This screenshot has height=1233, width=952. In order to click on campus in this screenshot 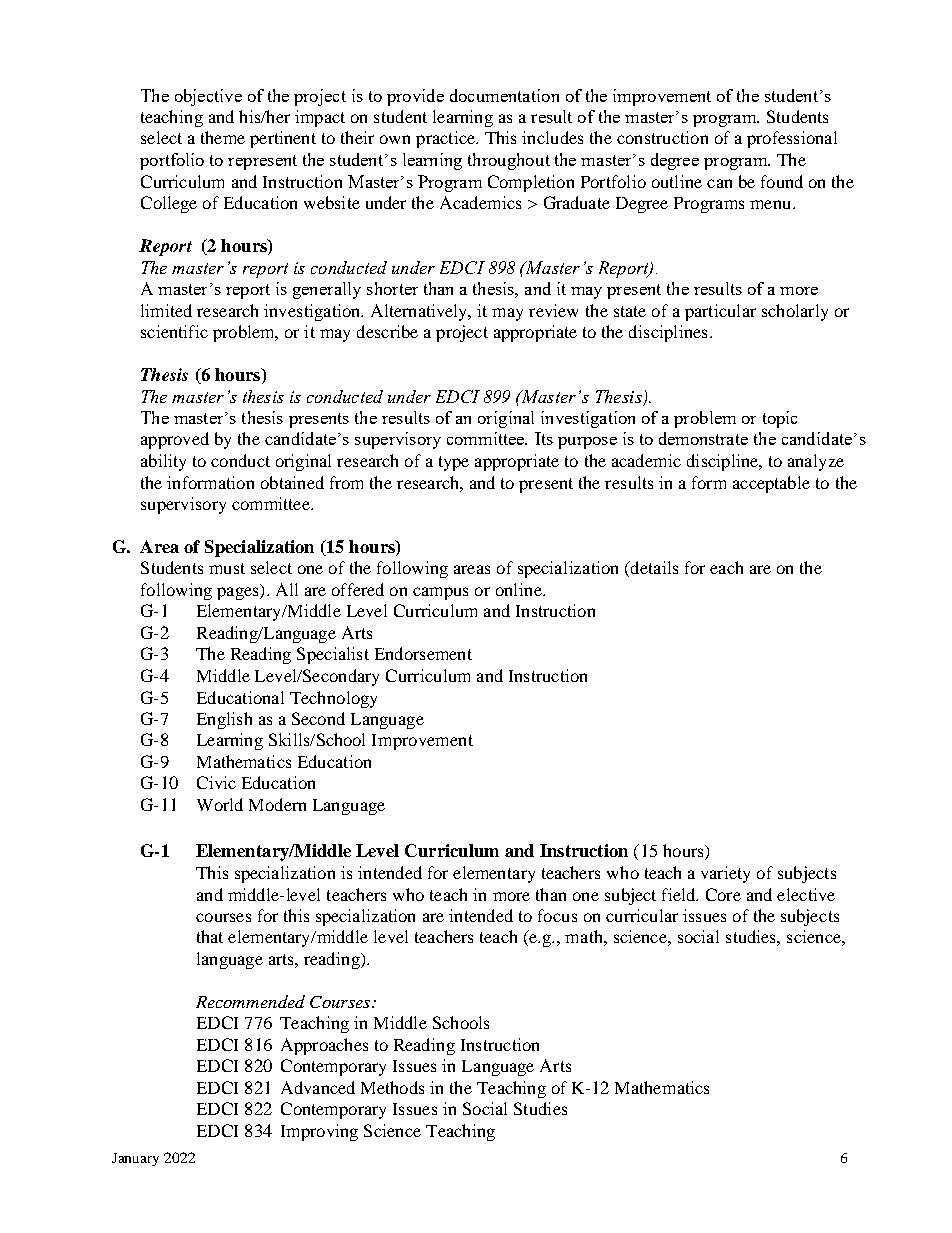, I will do `click(440, 593)`.
